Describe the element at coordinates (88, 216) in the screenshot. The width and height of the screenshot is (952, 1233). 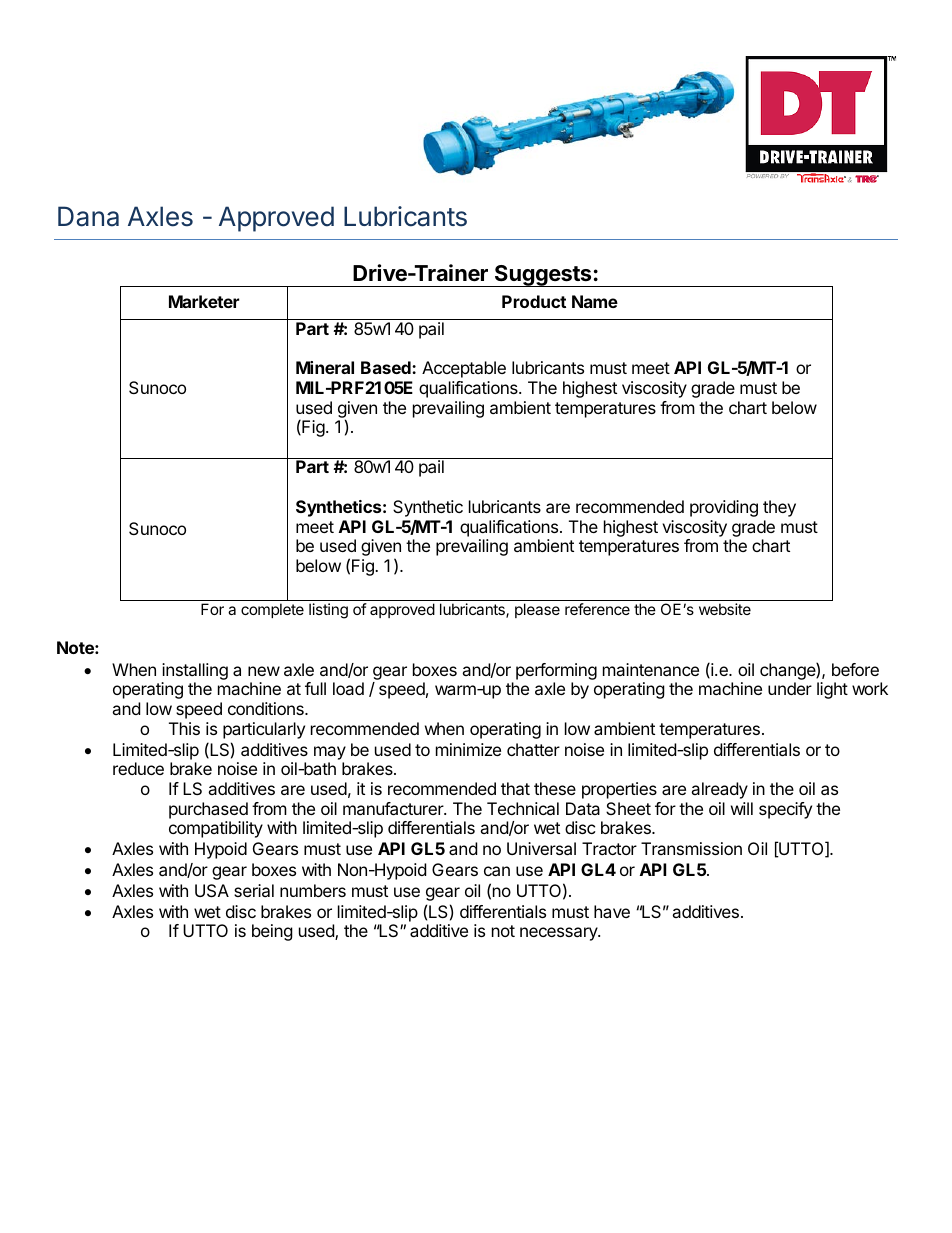
I see `Dana` at that location.
